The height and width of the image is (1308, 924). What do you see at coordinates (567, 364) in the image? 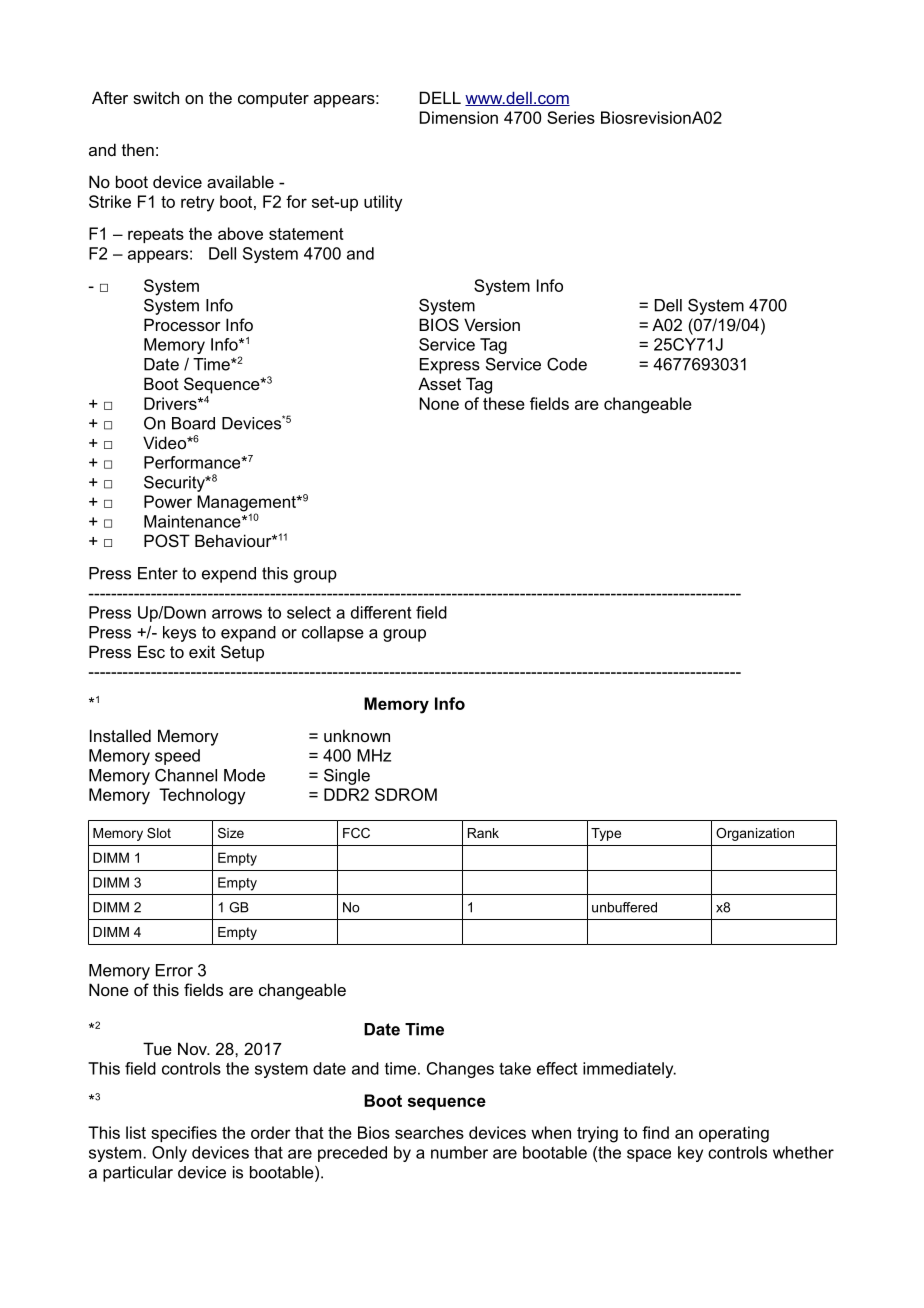
I see `Code` at bounding box center [567, 364].
